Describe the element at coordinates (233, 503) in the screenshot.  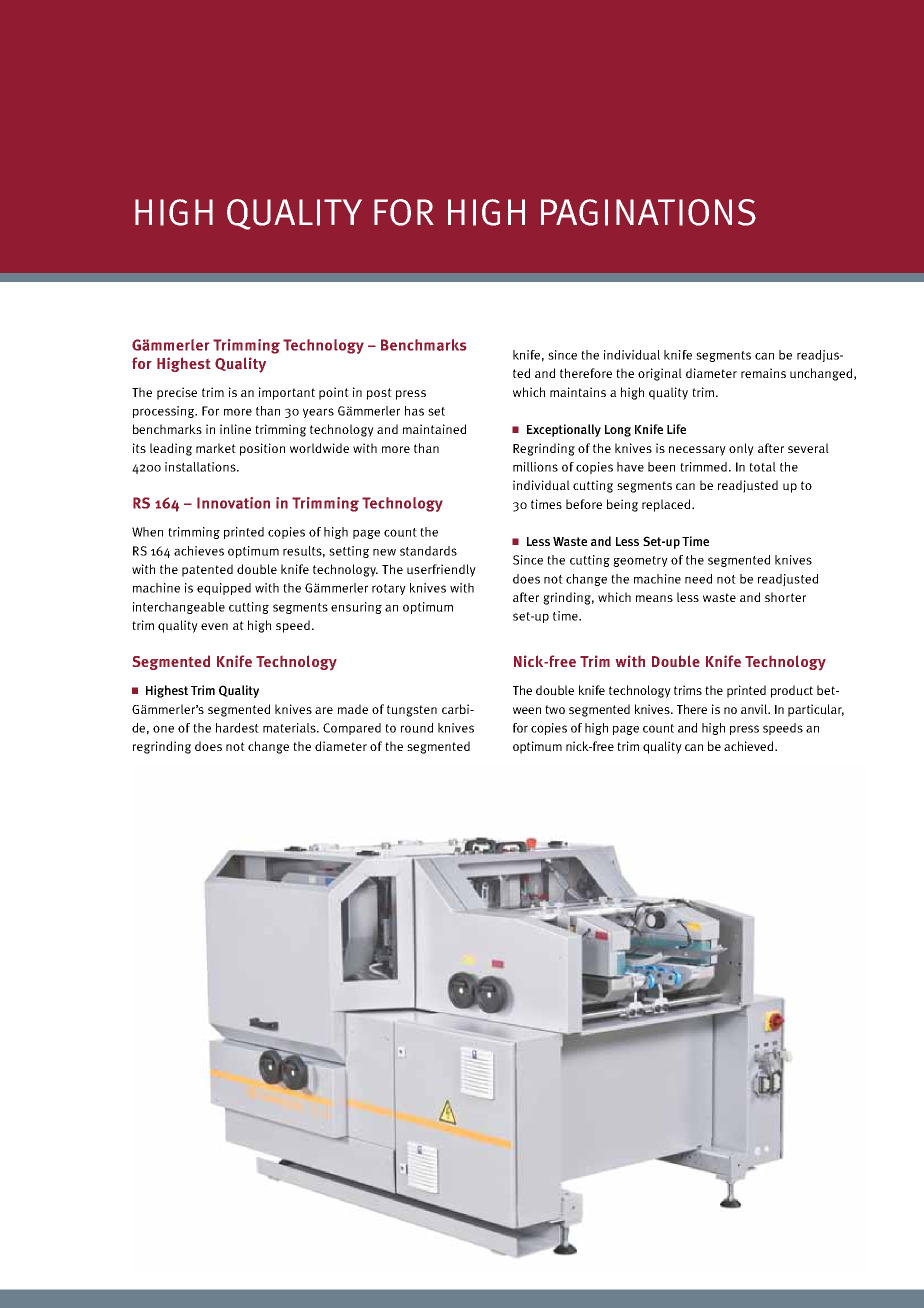
I see `Innovation` at that location.
